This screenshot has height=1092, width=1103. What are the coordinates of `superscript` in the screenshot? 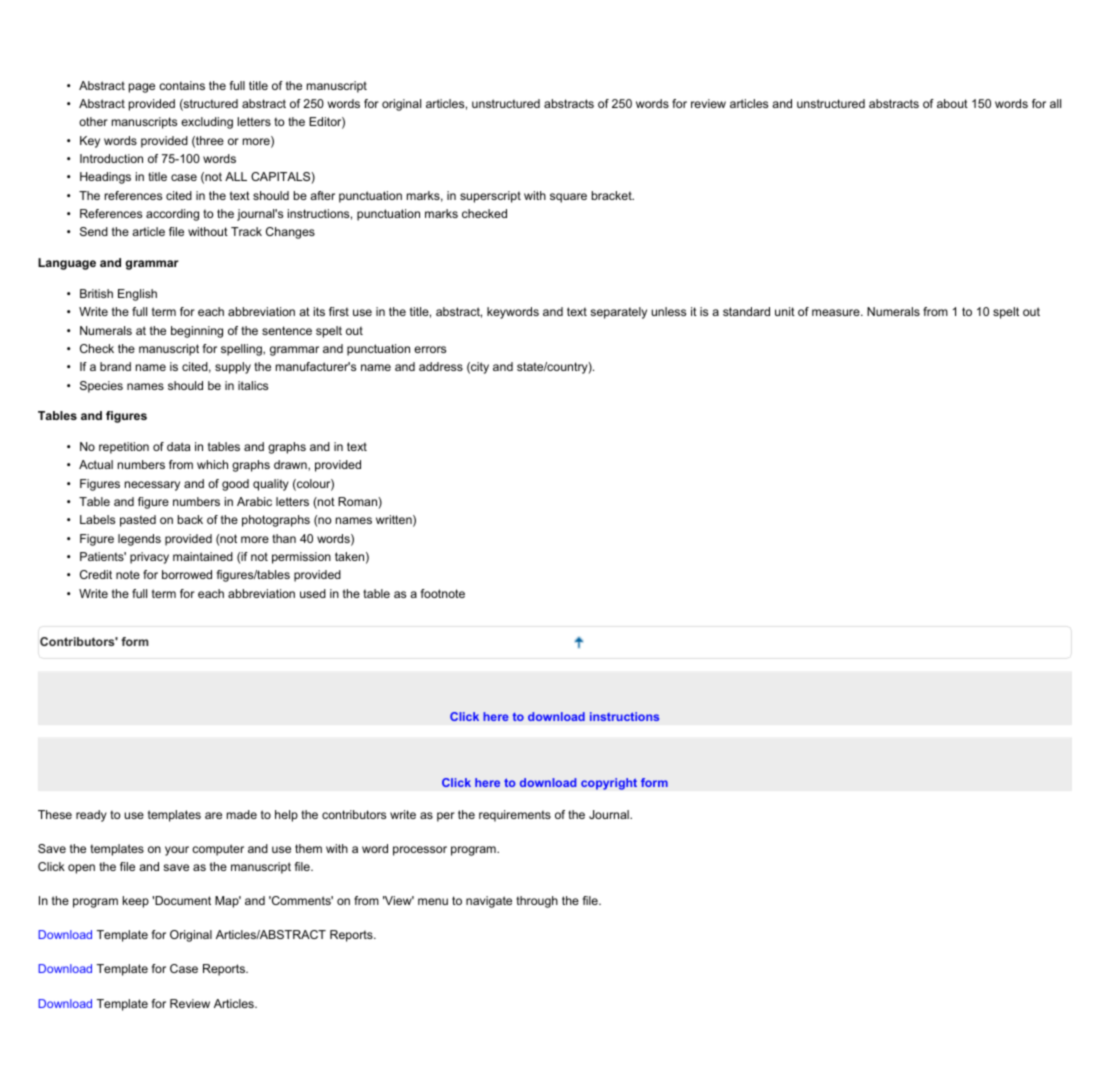 It's located at (490, 197).
